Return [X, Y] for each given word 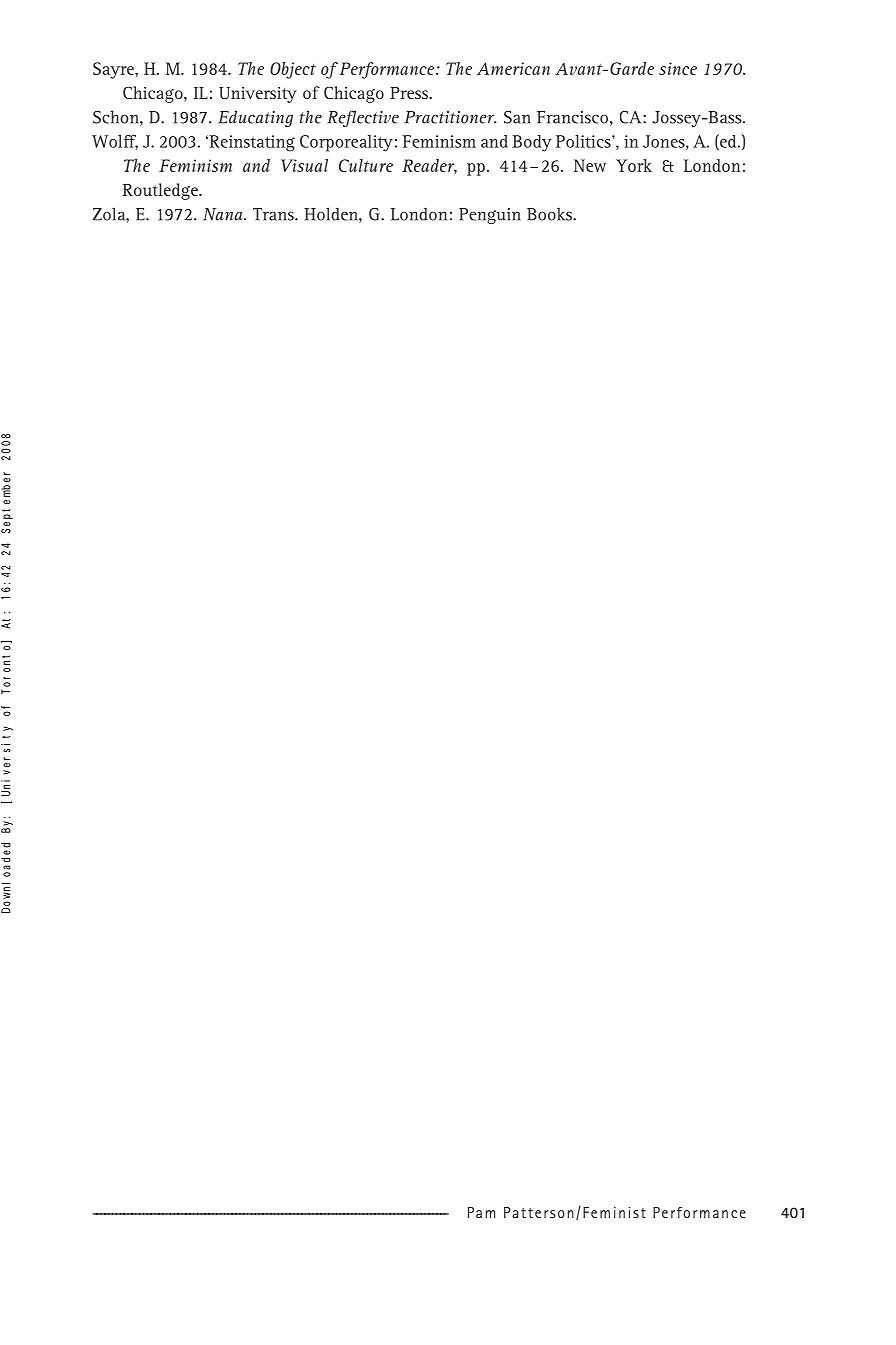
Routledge [161, 191]
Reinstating [251, 143]
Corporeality [346, 143]
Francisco [572, 117]
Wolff [115, 142]
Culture [366, 165]
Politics [584, 141]
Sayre [114, 70]
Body [532, 143]
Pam [481, 1212]
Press [410, 93]
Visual [304, 165]
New [590, 165]
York [634, 165]
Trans [274, 214]
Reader [429, 166]
